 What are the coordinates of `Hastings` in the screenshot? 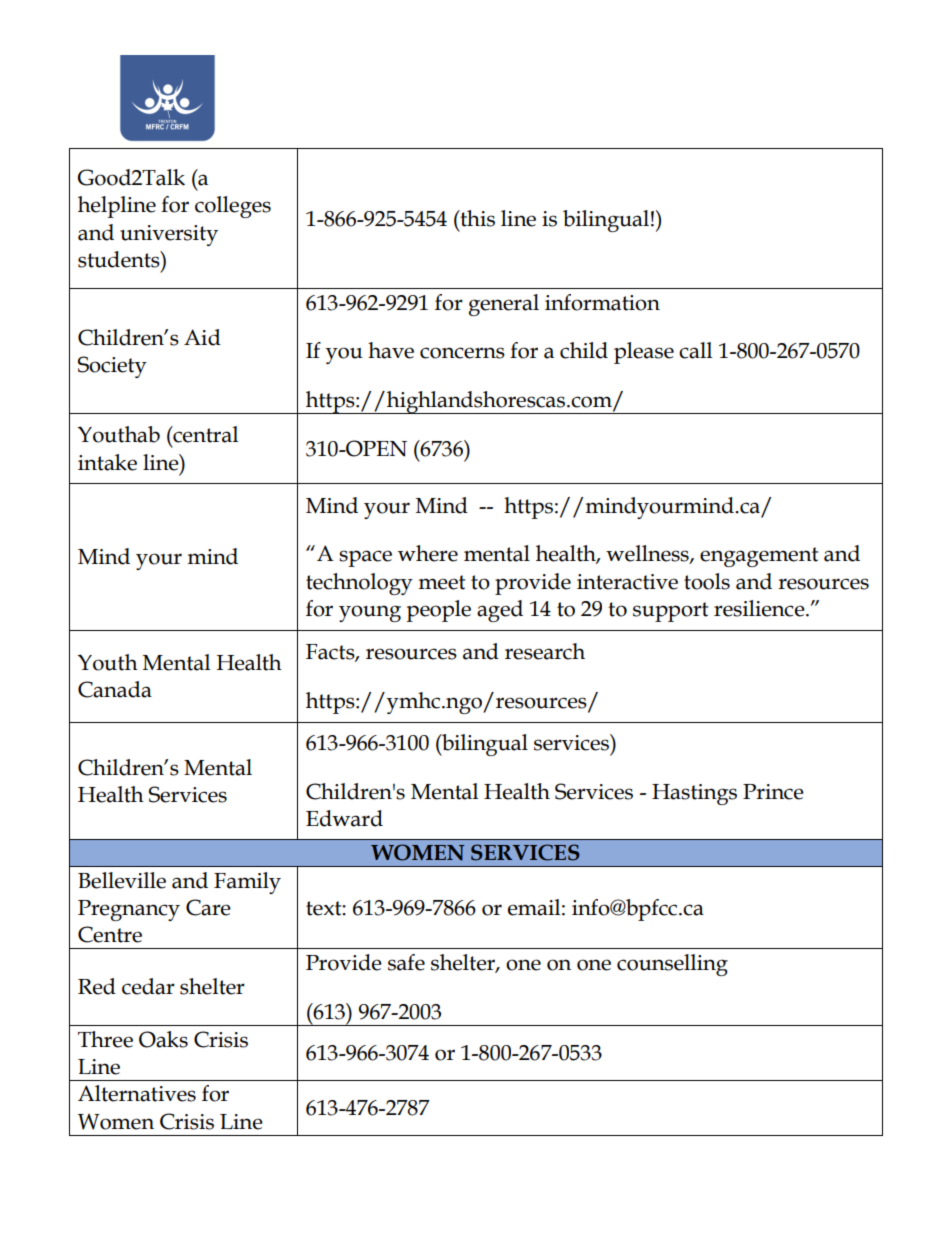 It's located at (694, 794).
